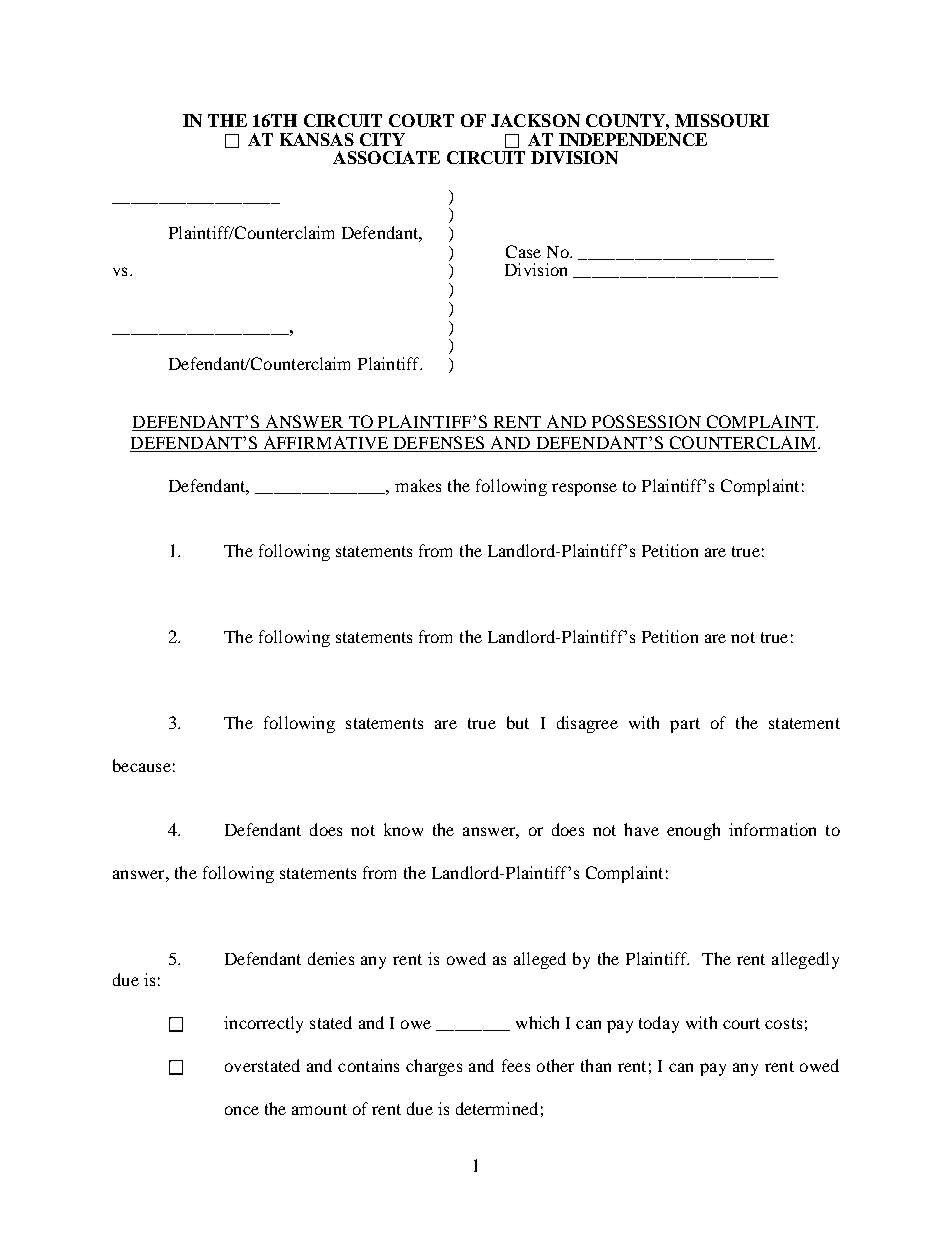 Image resolution: width=952 pixels, height=1233 pixels. I want to click on once, so click(242, 1110).
